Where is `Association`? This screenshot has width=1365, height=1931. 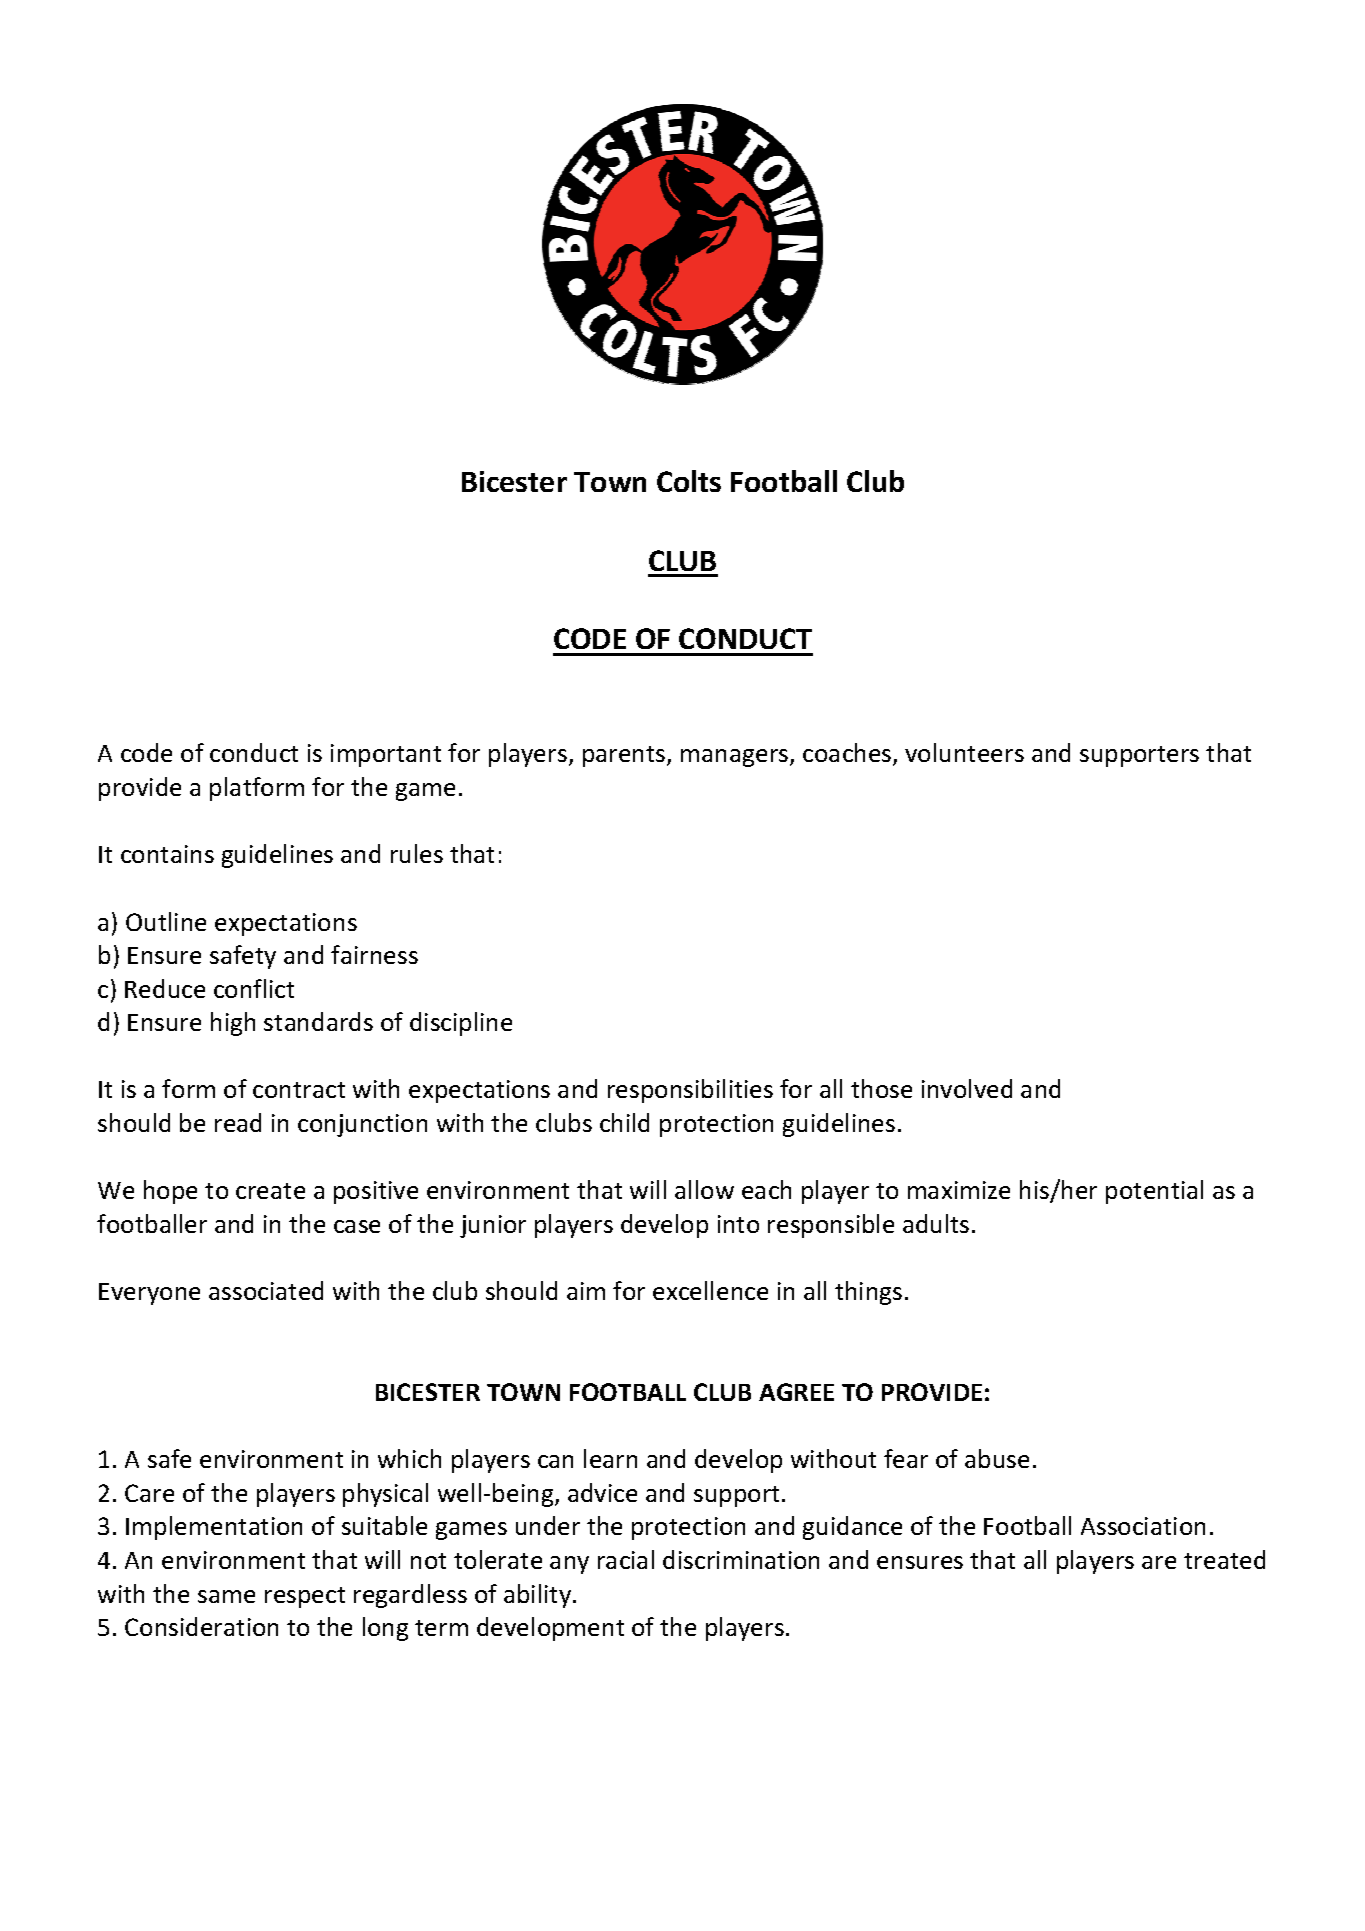 Association is located at coordinates (1143, 1526).
